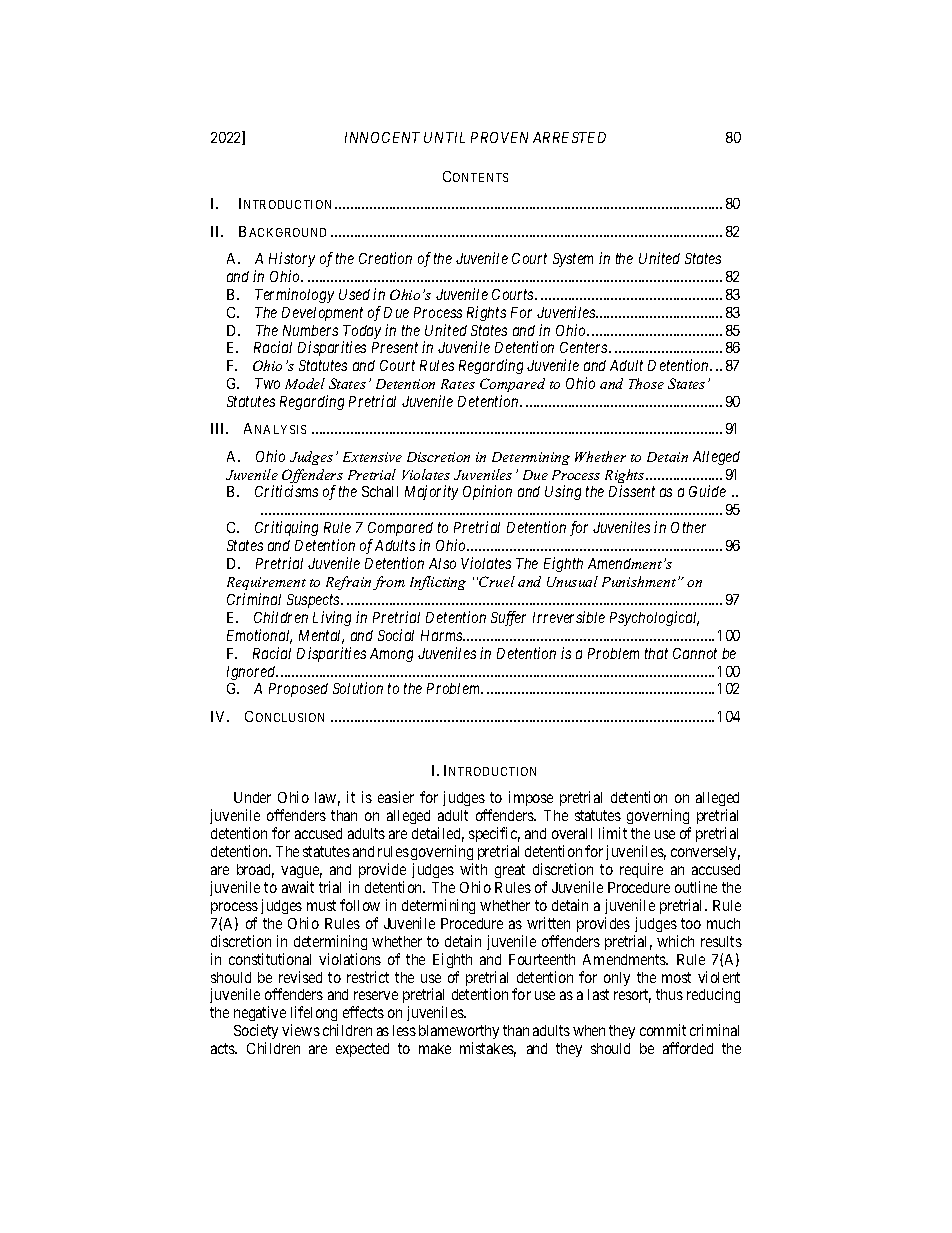  What do you see at coordinates (499, 137) in the image?
I see `PROVEN` at bounding box center [499, 137].
